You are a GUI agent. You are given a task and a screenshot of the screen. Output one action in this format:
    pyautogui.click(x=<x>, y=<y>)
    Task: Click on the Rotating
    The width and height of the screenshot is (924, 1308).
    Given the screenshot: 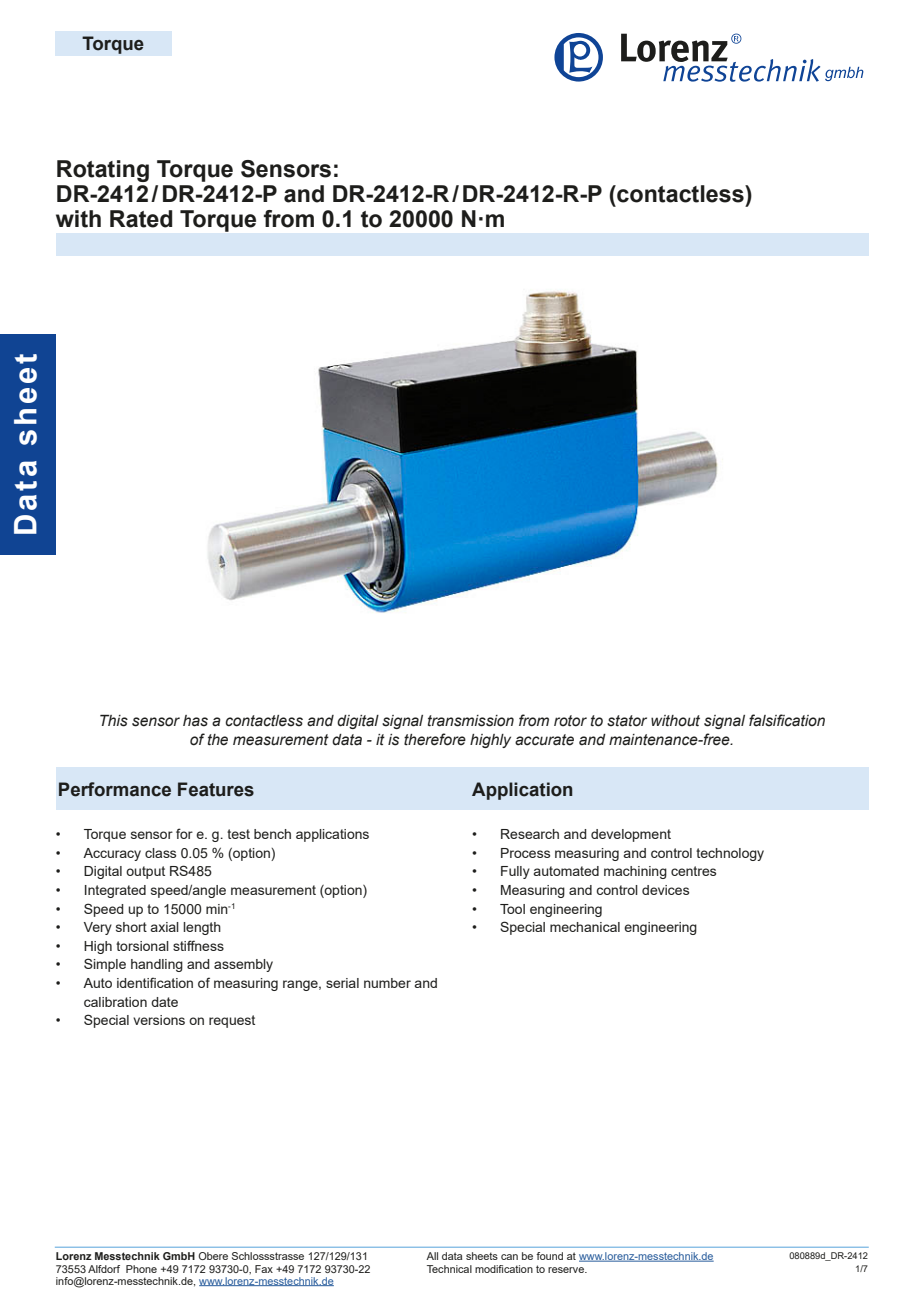 What is the action you would take?
    pyautogui.click(x=103, y=171)
